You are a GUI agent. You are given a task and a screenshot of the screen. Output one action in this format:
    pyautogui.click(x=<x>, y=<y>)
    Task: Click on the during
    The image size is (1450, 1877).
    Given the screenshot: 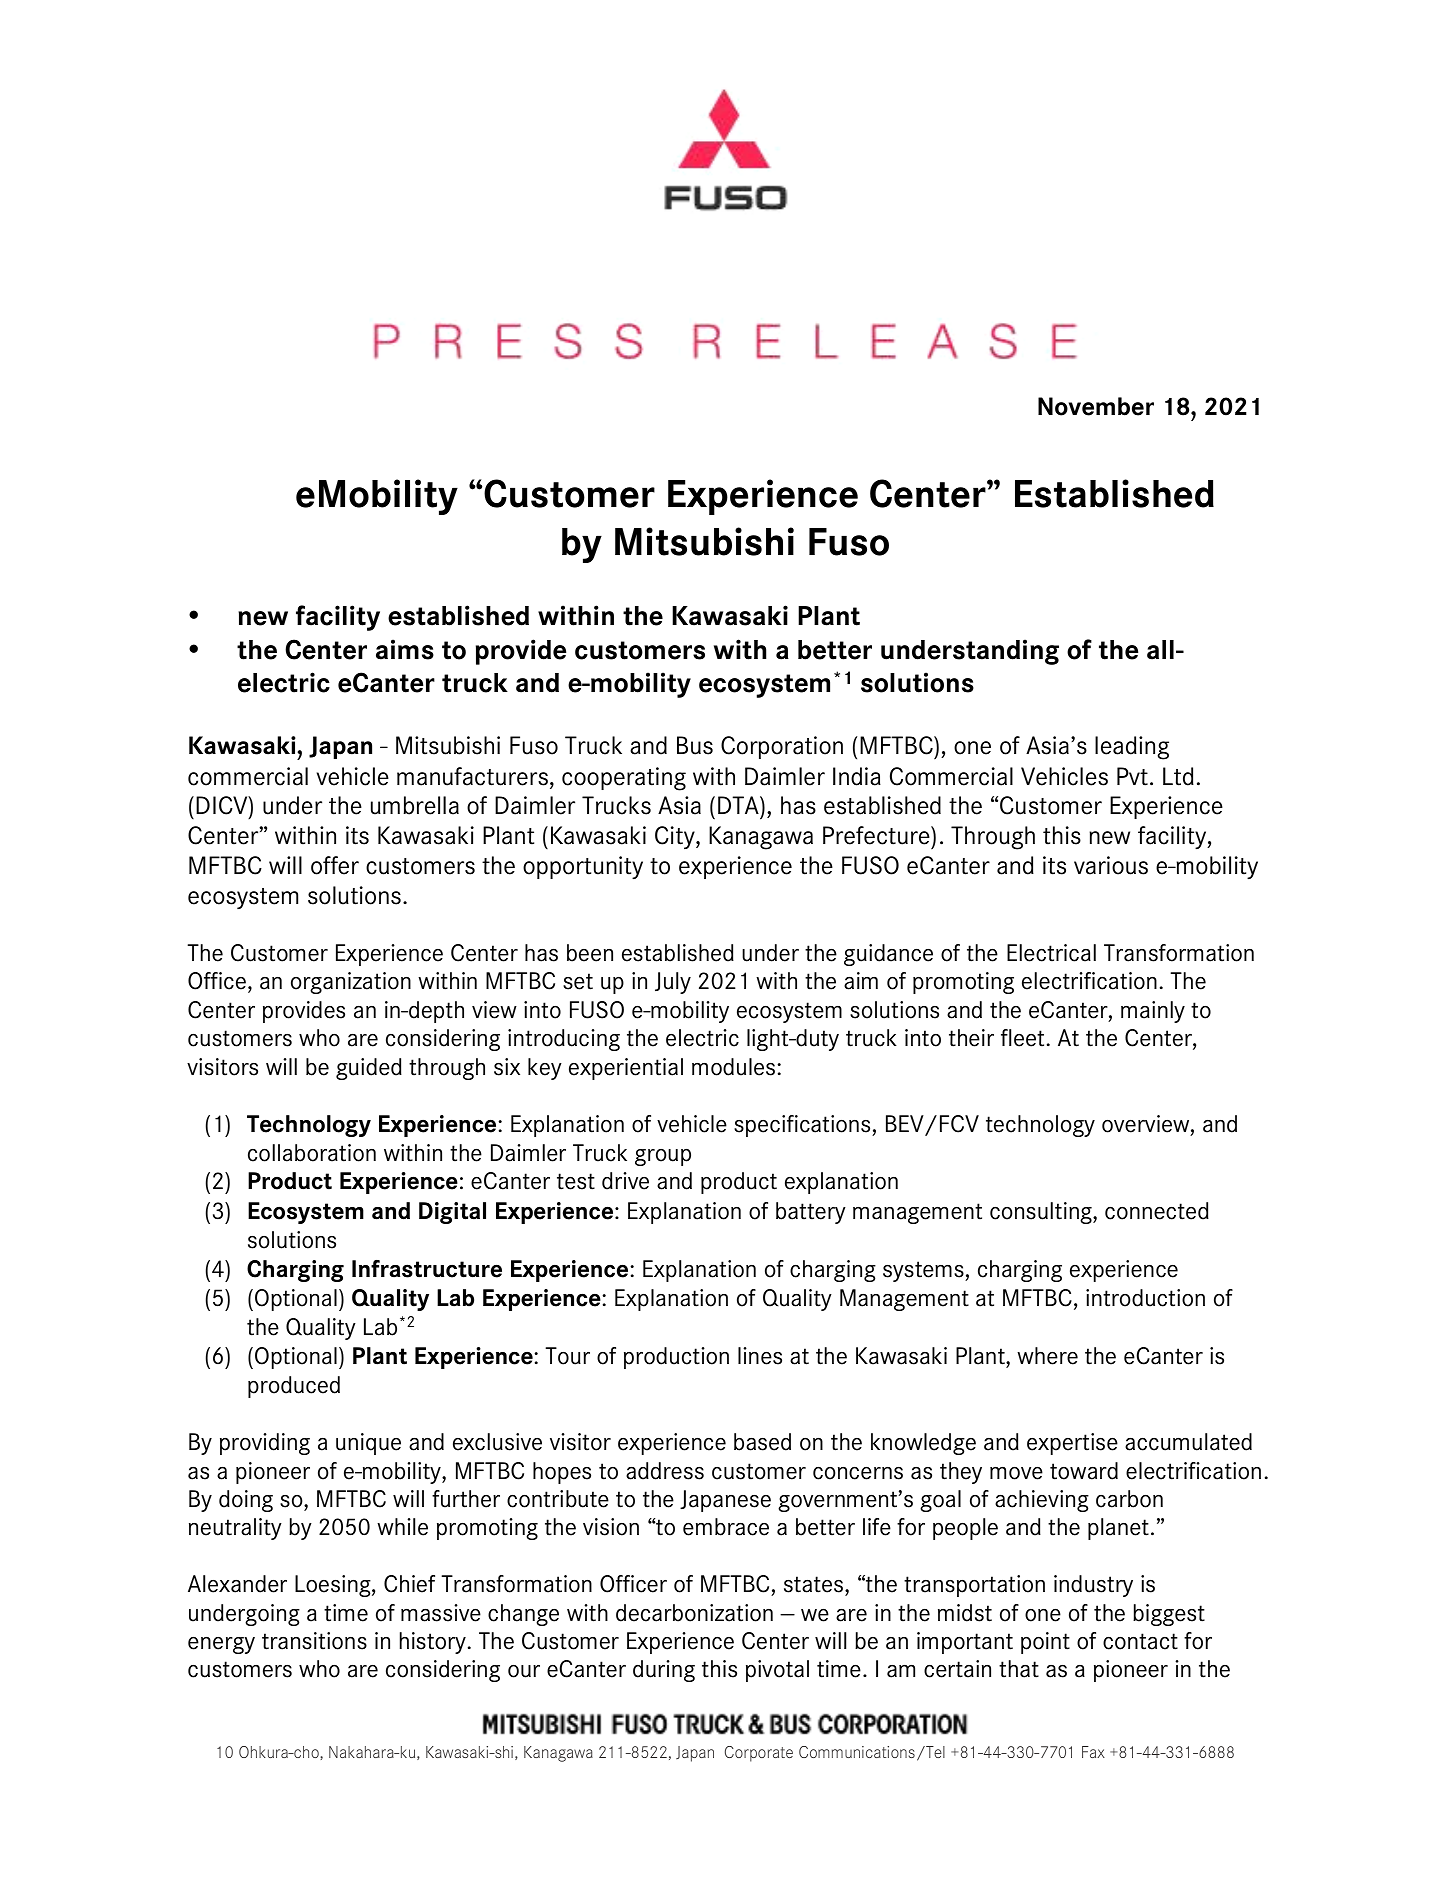 What is the action you would take?
    pyautogui.click(x=664, y=1671)
